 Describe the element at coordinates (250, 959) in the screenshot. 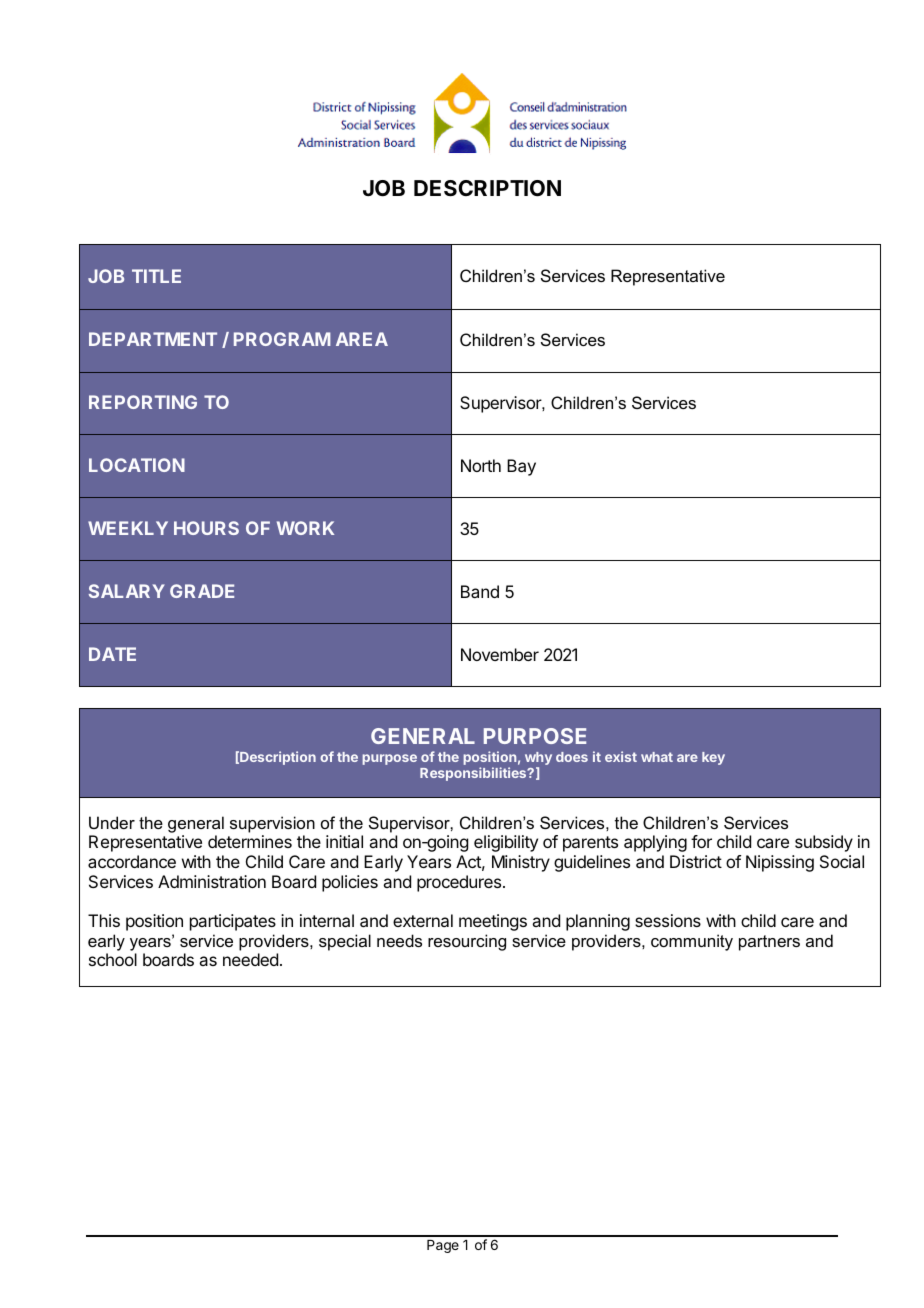

I see `needed` at that location.
